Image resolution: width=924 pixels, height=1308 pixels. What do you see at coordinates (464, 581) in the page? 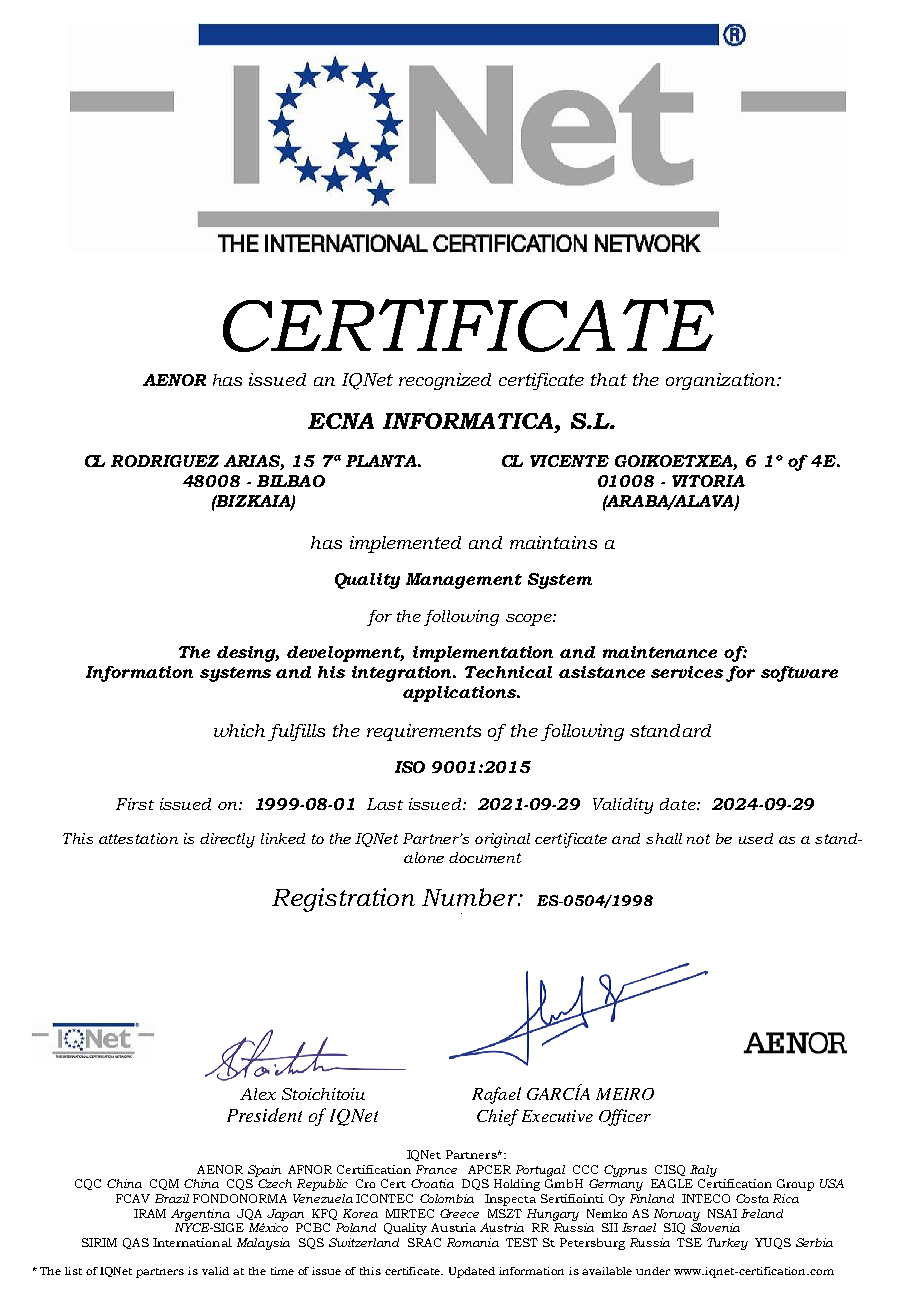
I see `Management` at bounding box center [464, 581].
